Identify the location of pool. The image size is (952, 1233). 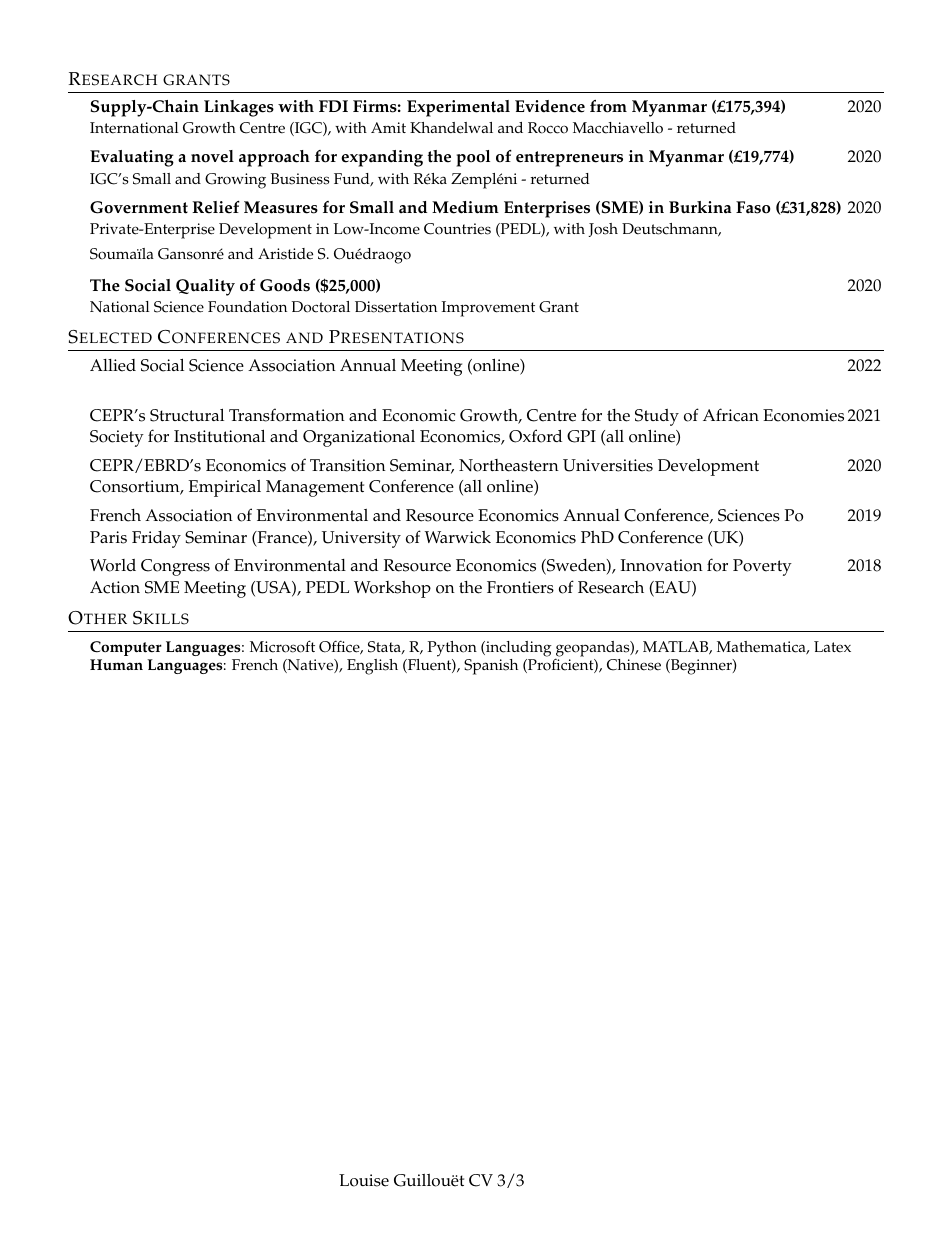
(473, 158).
